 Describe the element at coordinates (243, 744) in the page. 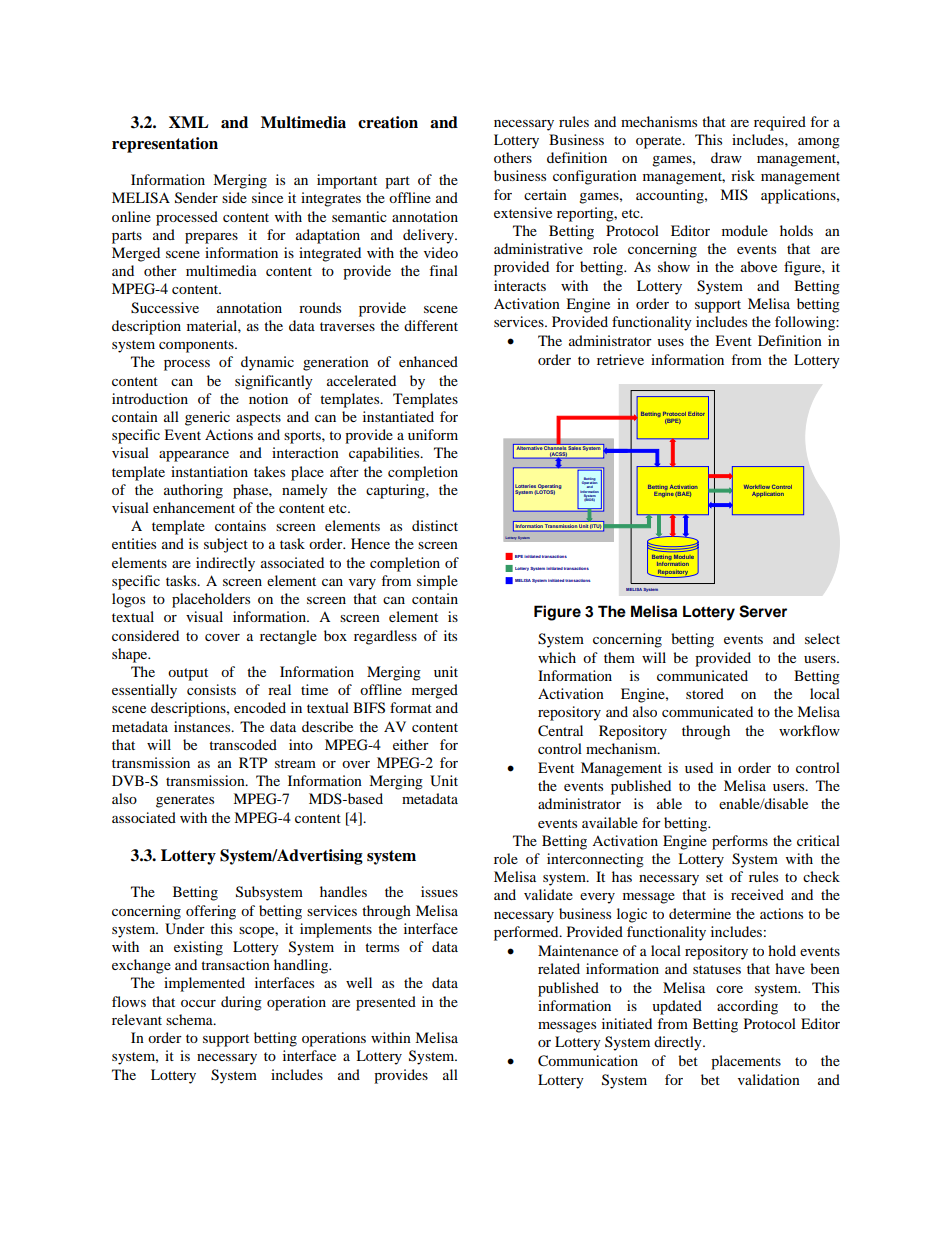

I see `transcoded` at that location.
